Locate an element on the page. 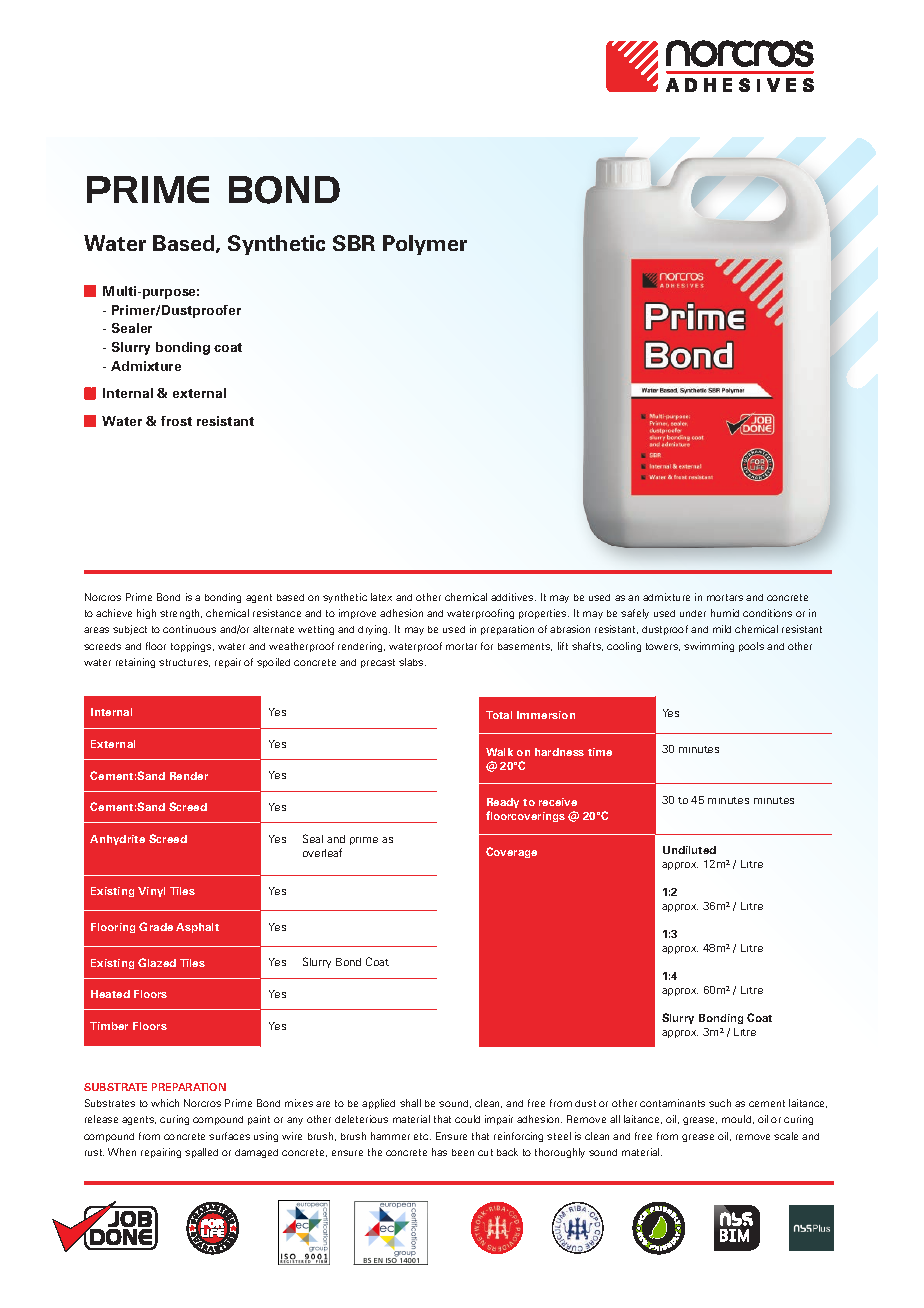 Image resolution: width=924 pixels, height=1308 pixels. such is located at coordinates (720, 1103).
